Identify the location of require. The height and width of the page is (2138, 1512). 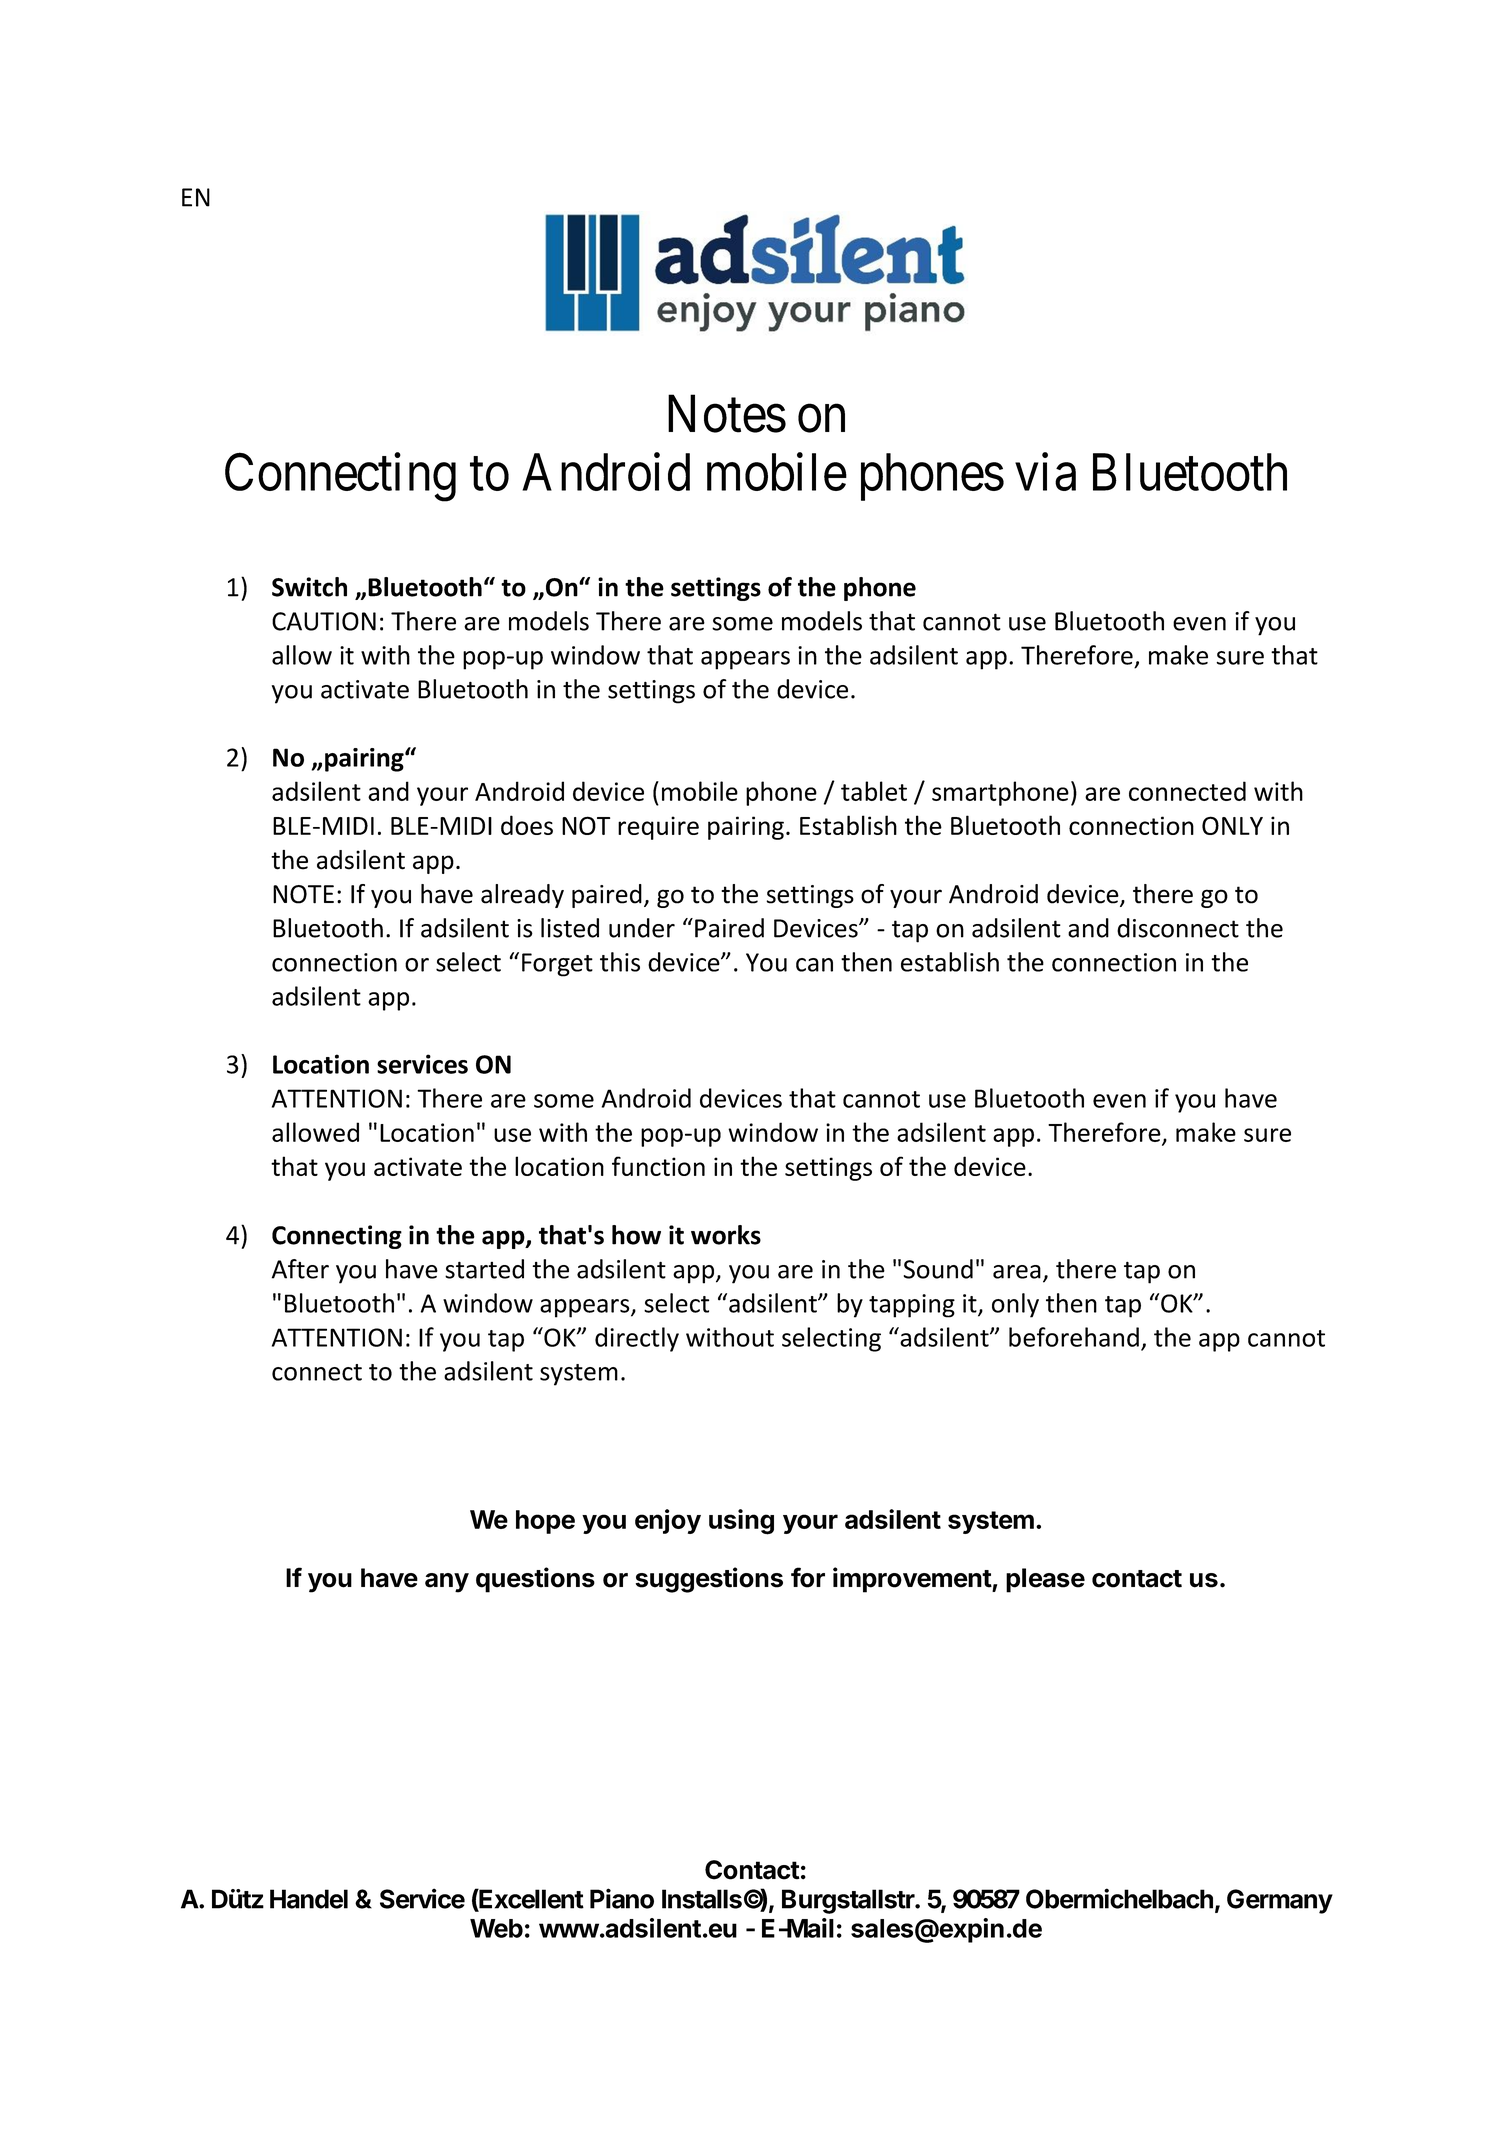
(658, 828).
